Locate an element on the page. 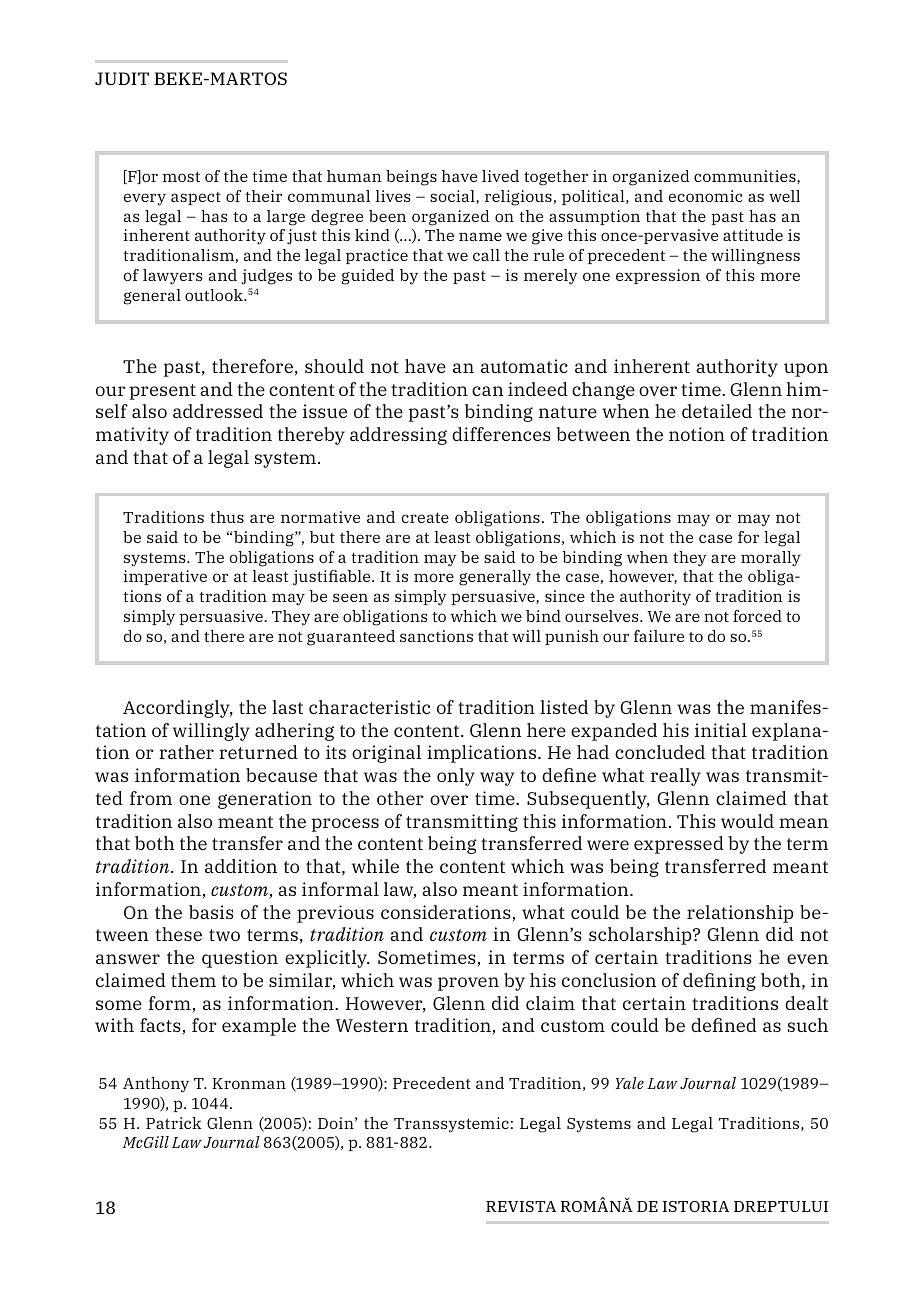 Image resolution: width=924 pixels, height=1289 pixels. since is located at coordinates (565, 596).
